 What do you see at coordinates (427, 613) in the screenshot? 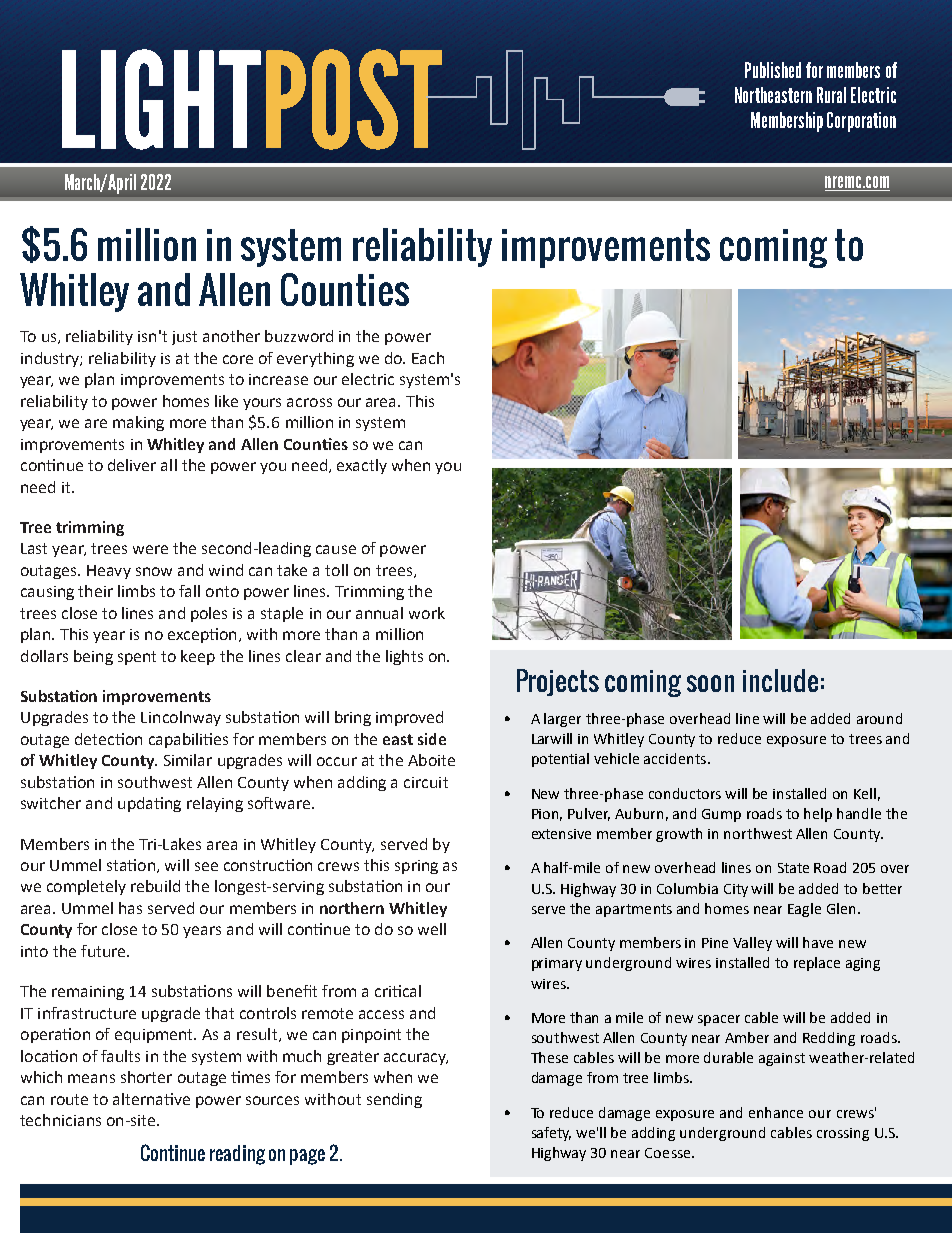
I see `work` at bounding box center [427, 613].
